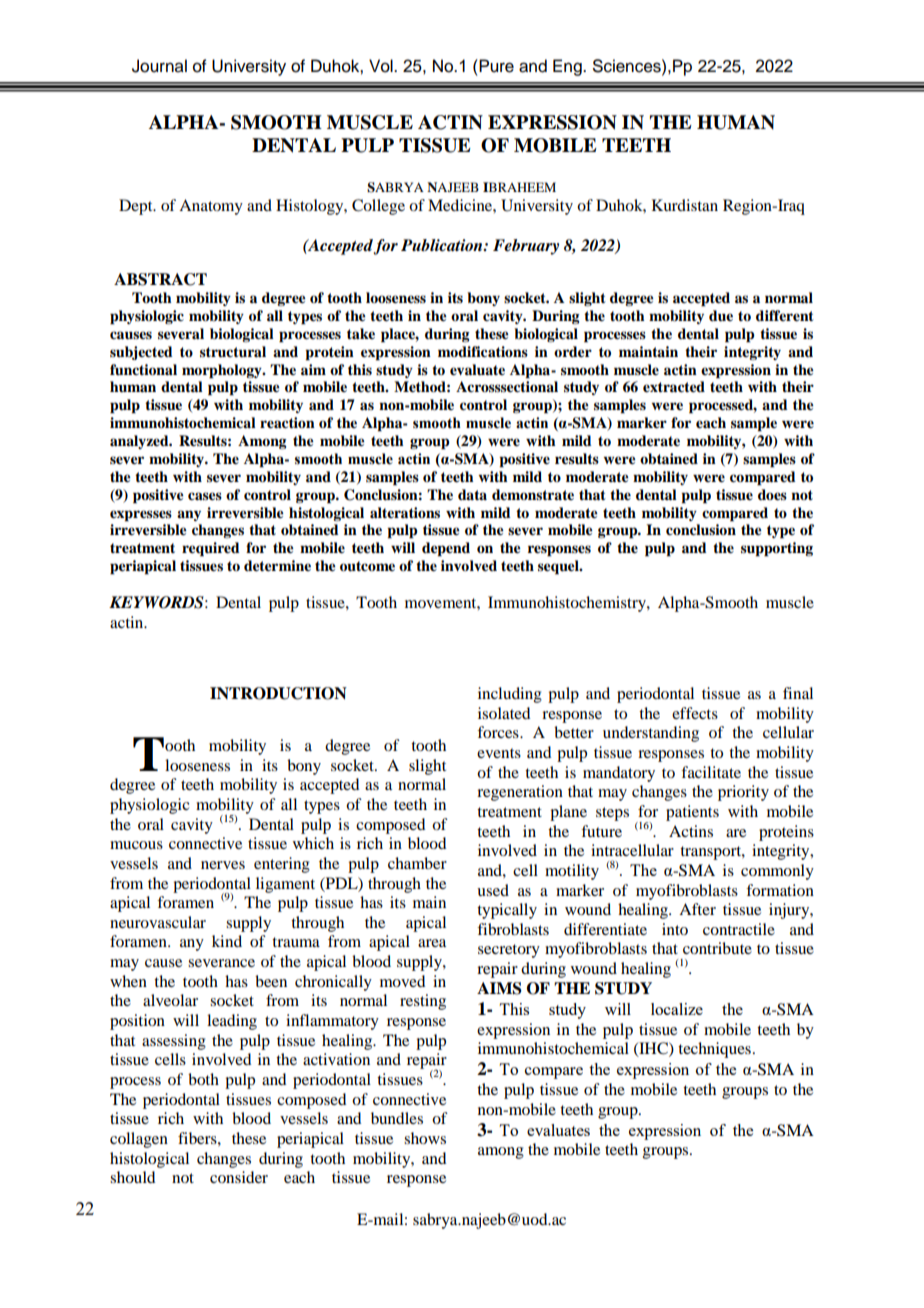  Describe the element at coordinates (205, 496) in the document. I see `cases` at that location.
